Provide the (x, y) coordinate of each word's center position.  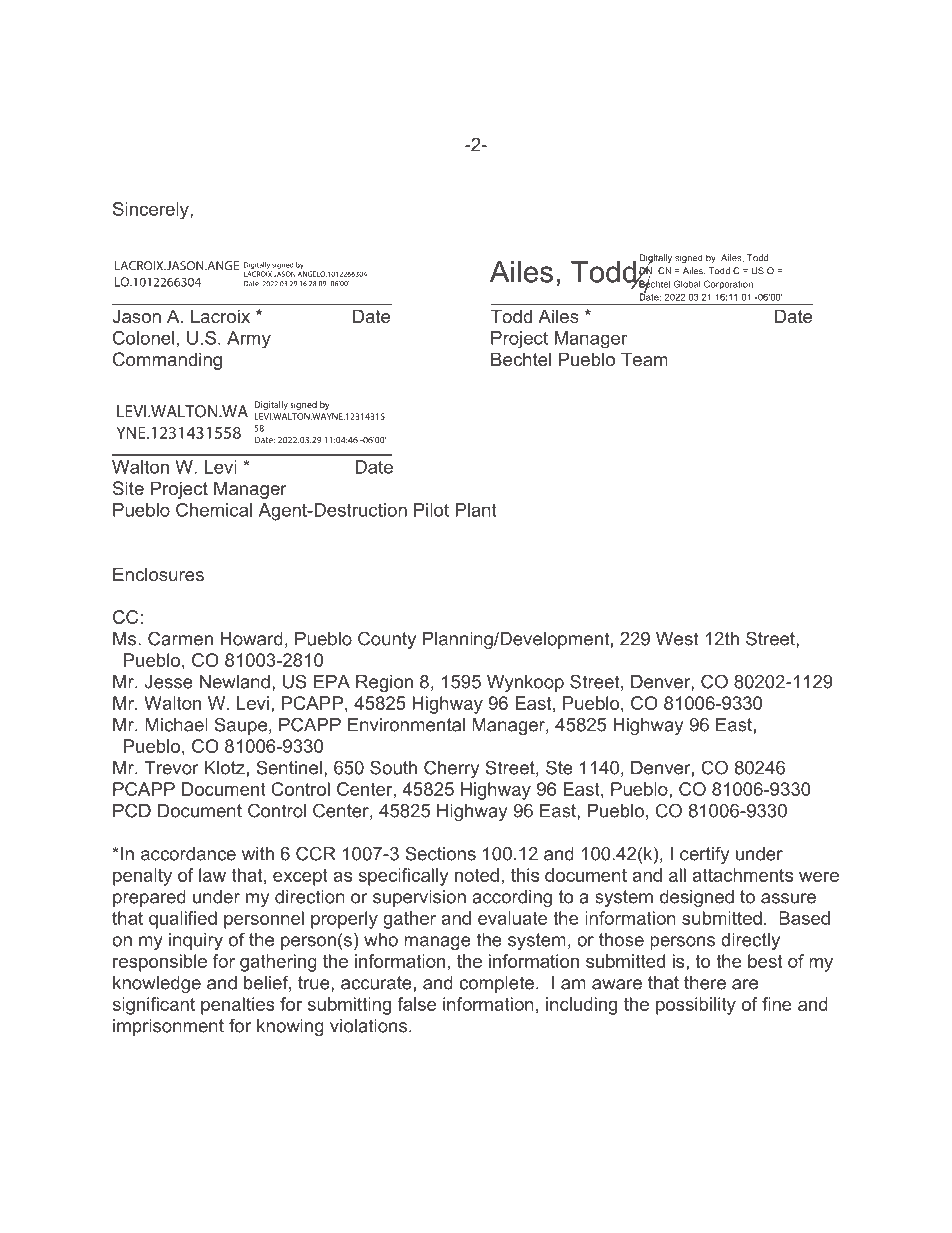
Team (644, 359)
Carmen (180, 638)
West (677, 639)
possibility (696, 1006)
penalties (238, 1006)
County (387, 640)
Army (249, 340)
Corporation (728, 284)
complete (496, 984)
